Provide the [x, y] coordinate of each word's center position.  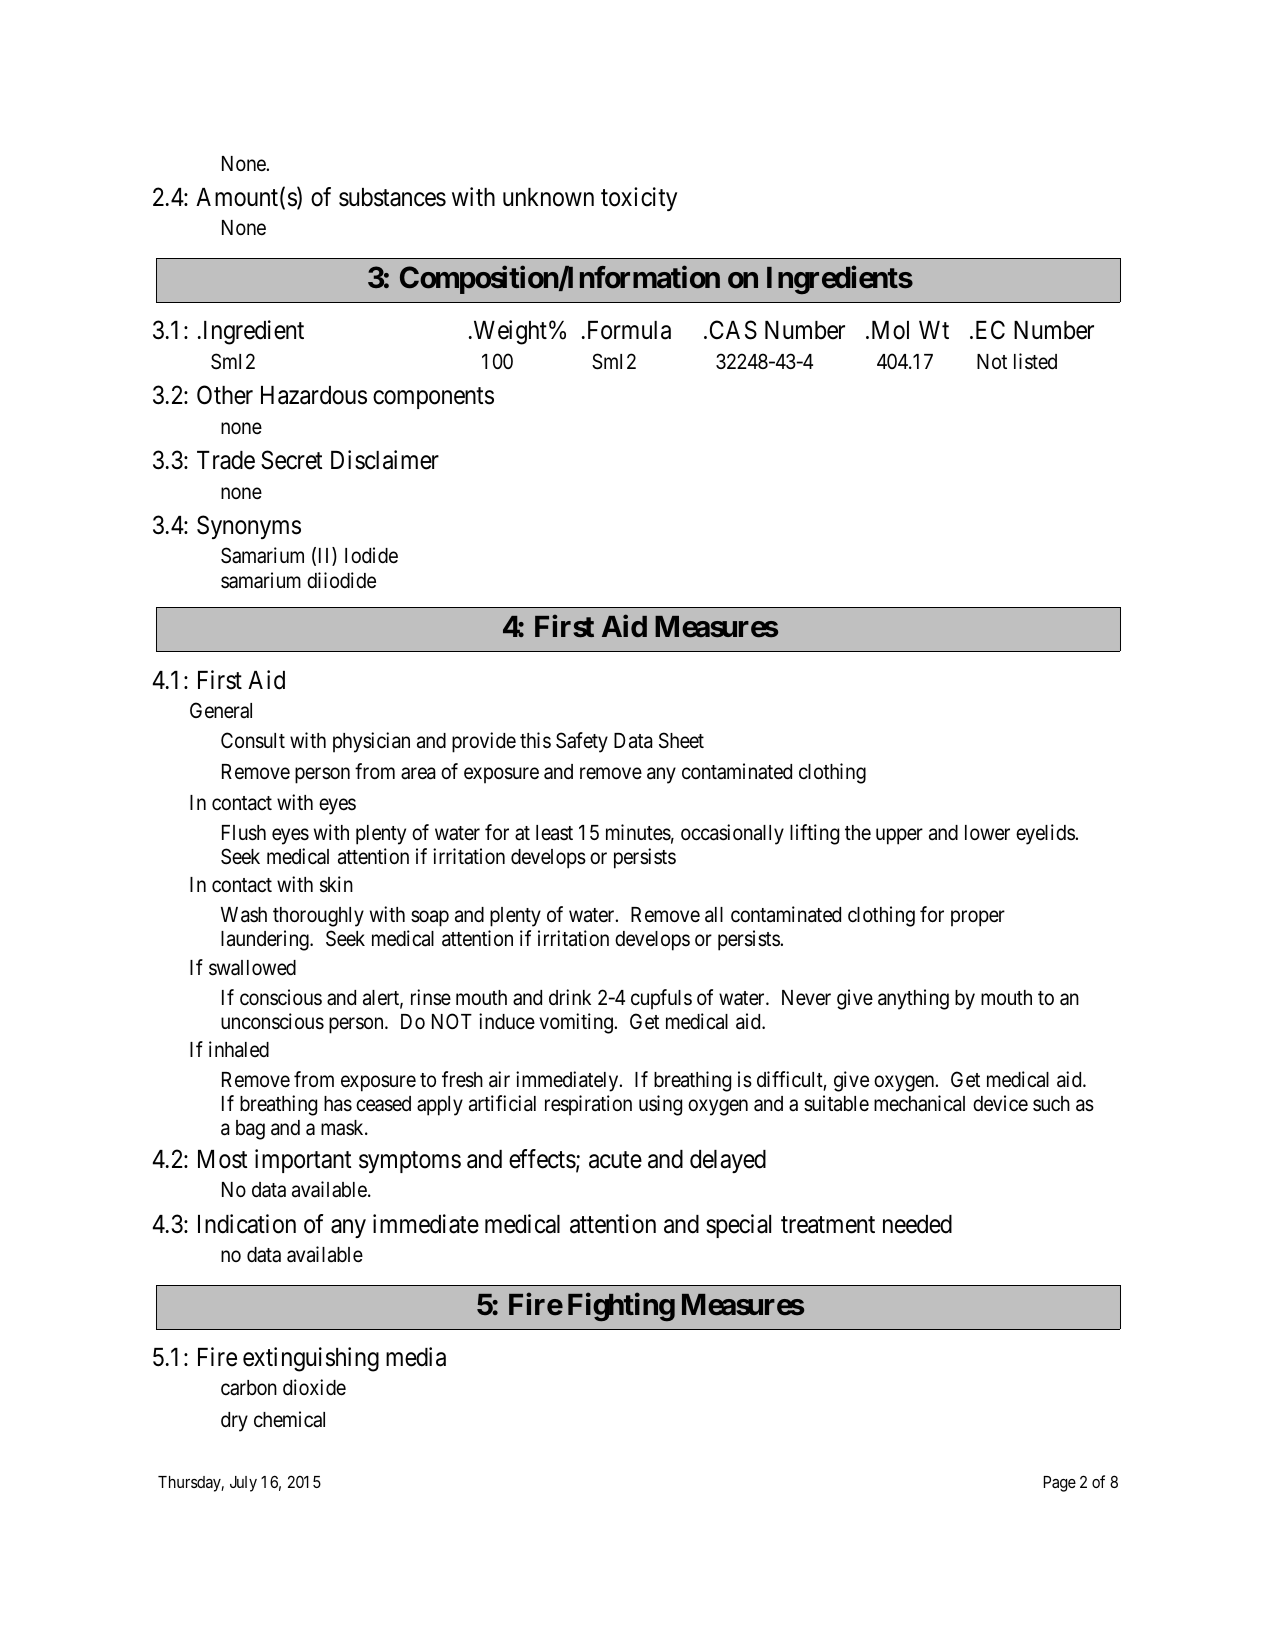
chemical [289, 1419]
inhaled [239, 1049]
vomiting [577, 1023]
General [221, 710]
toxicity [639, 199]
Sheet [681, 740]
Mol [890, 330]
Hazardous [314, 395]
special [738, 1226]
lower [987, 832]
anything [913, 999]
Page [1060, 1484]
